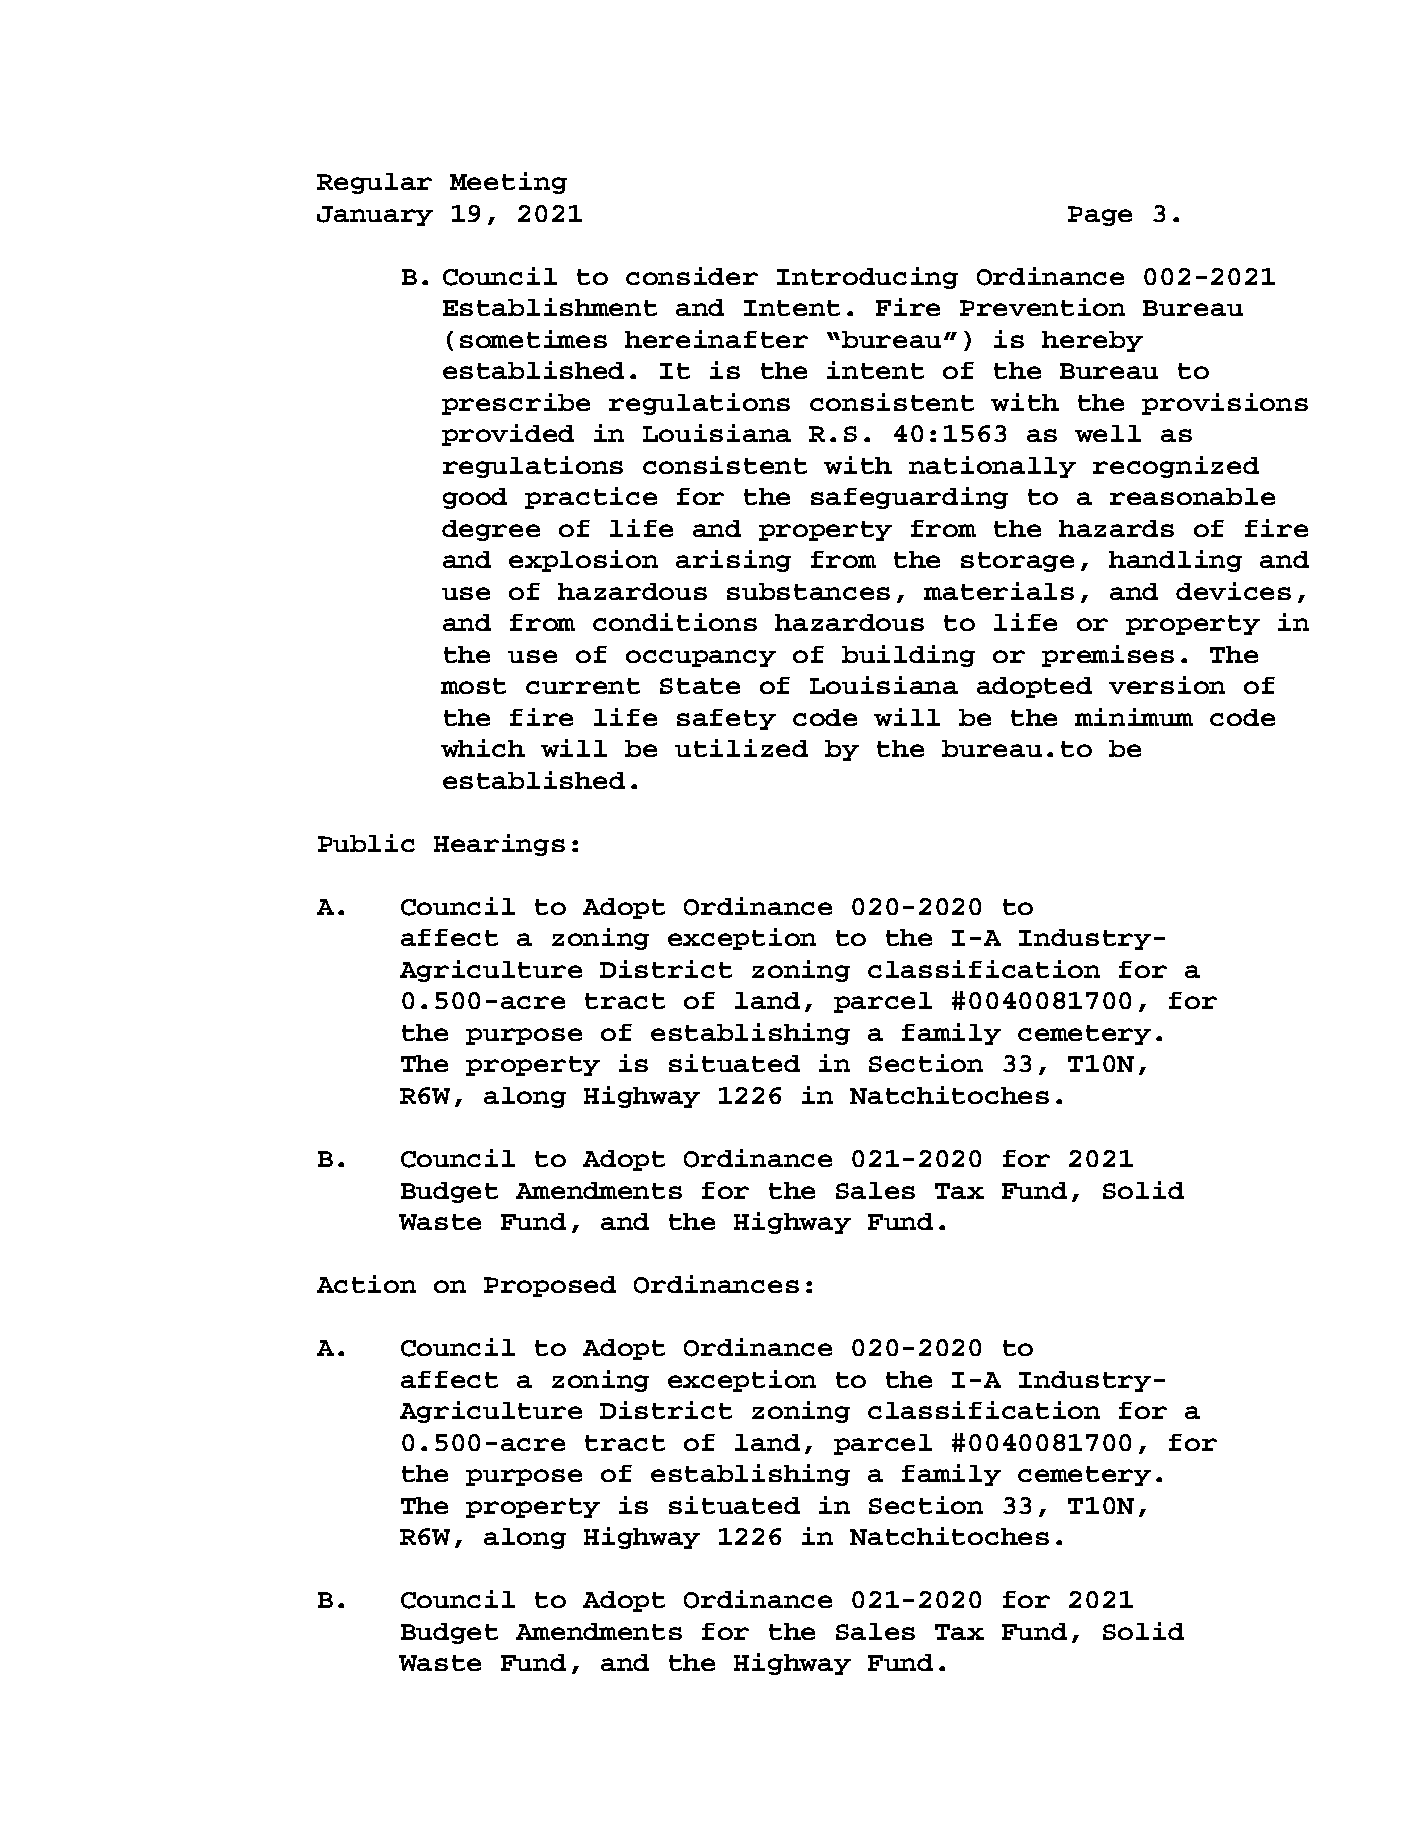  Describe the element at coordinates (1134, 717) in the document. I see `minimum` at that location.
